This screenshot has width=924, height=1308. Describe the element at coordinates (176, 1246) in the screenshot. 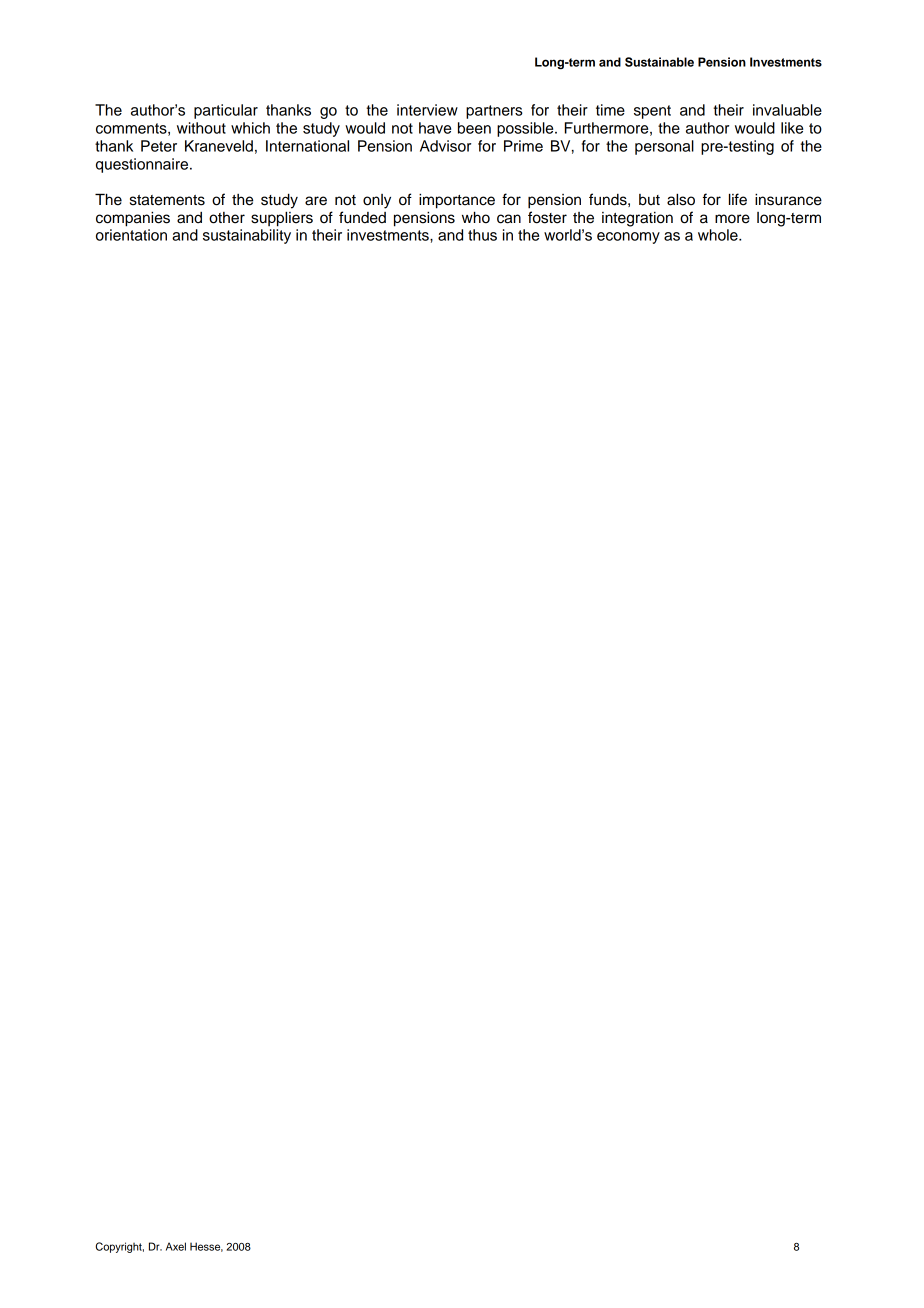

I see `Axel` at that location.
